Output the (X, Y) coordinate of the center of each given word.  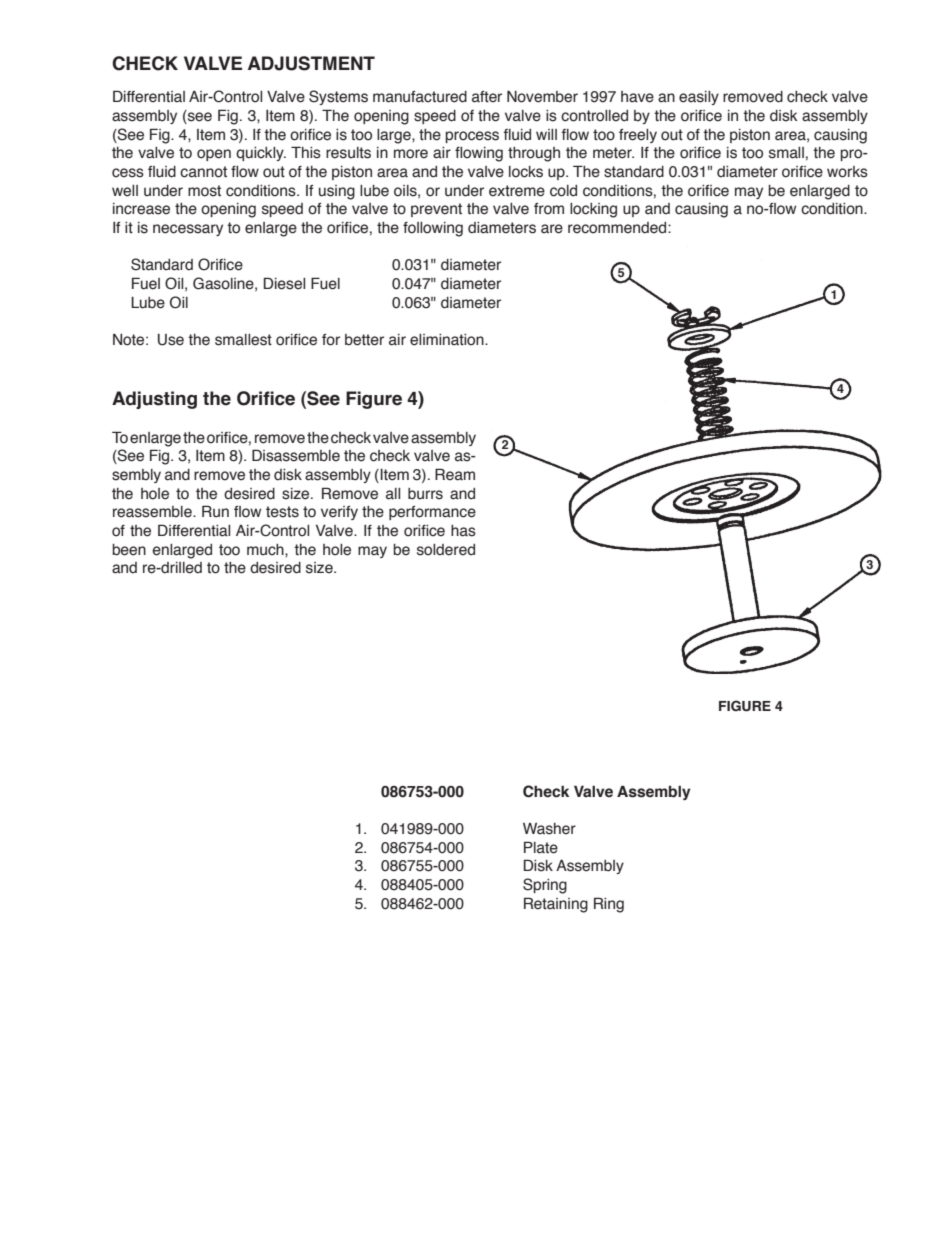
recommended (617, 228)
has (463, 531)
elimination (448, 340)
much (266, 550)
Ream (455, 474)
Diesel (284, 283)
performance (432, 513)
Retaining (556, 905)
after (487, 97)
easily (699, 98)
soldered (446, 550)
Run (215, 511)
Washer (549, 829)
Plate (541, 847)
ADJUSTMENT (311, 63)
